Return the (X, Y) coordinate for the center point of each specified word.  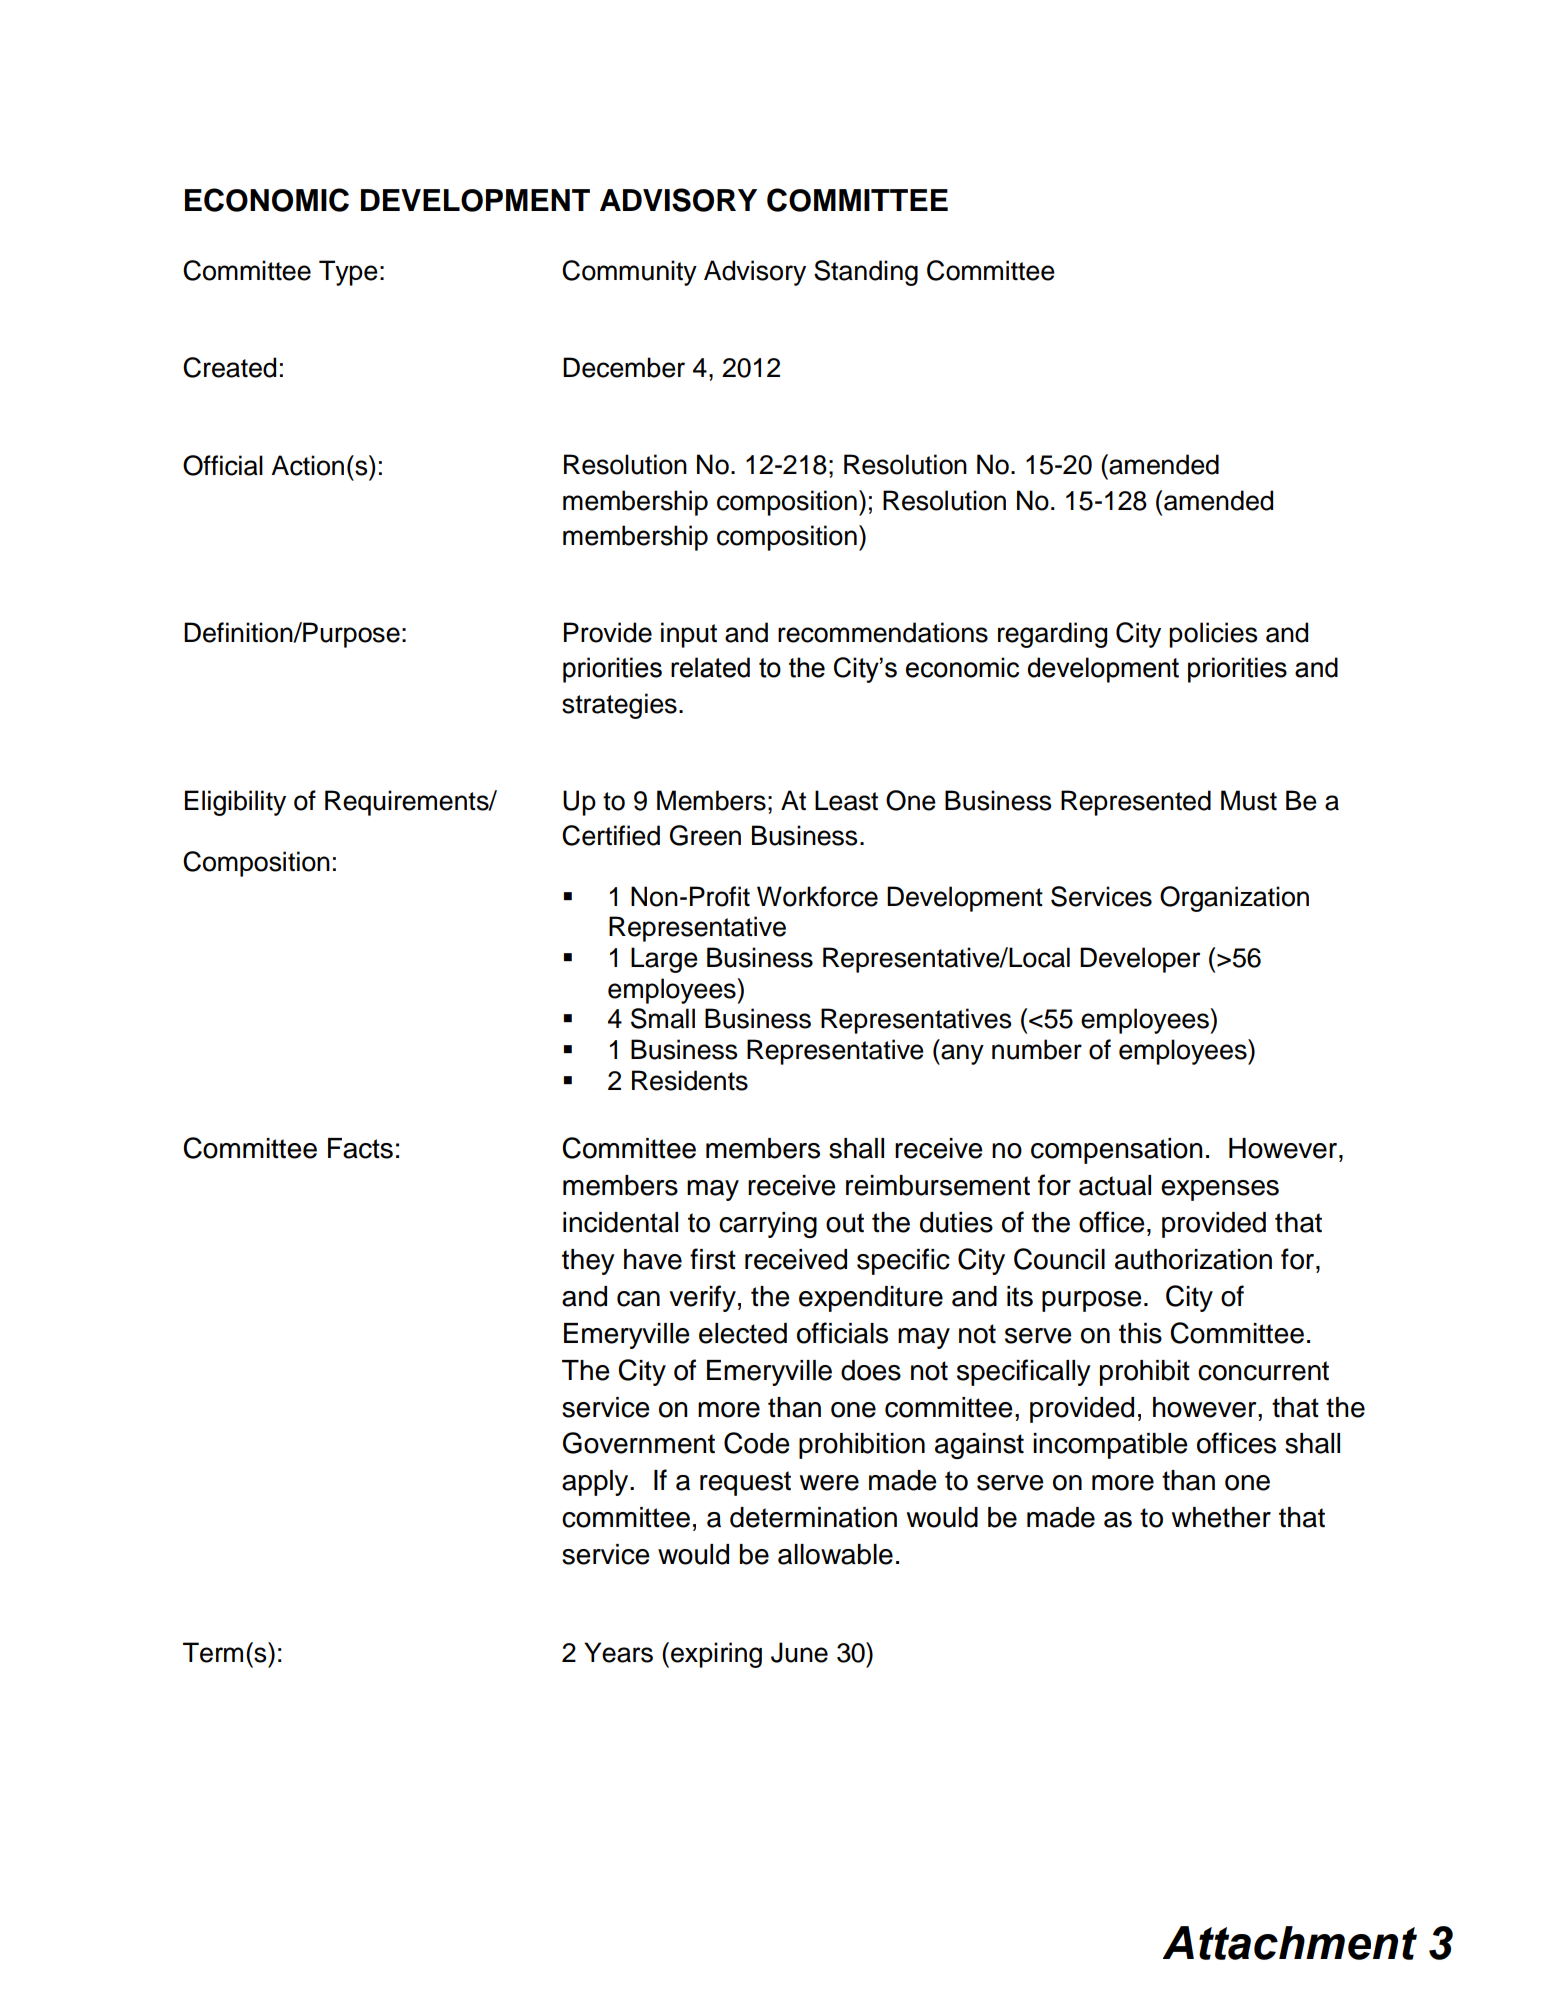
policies (1213, 635)
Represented (1136, 803)
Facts (360, 1148)
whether (1221, 1517)
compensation (1117, 1151)
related (710, 667)
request (745, 1483)
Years (618, 1652)
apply (596, 1483)
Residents (690, 1080)
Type (348, 273)
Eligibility (235, 803)
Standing (866, 273)
